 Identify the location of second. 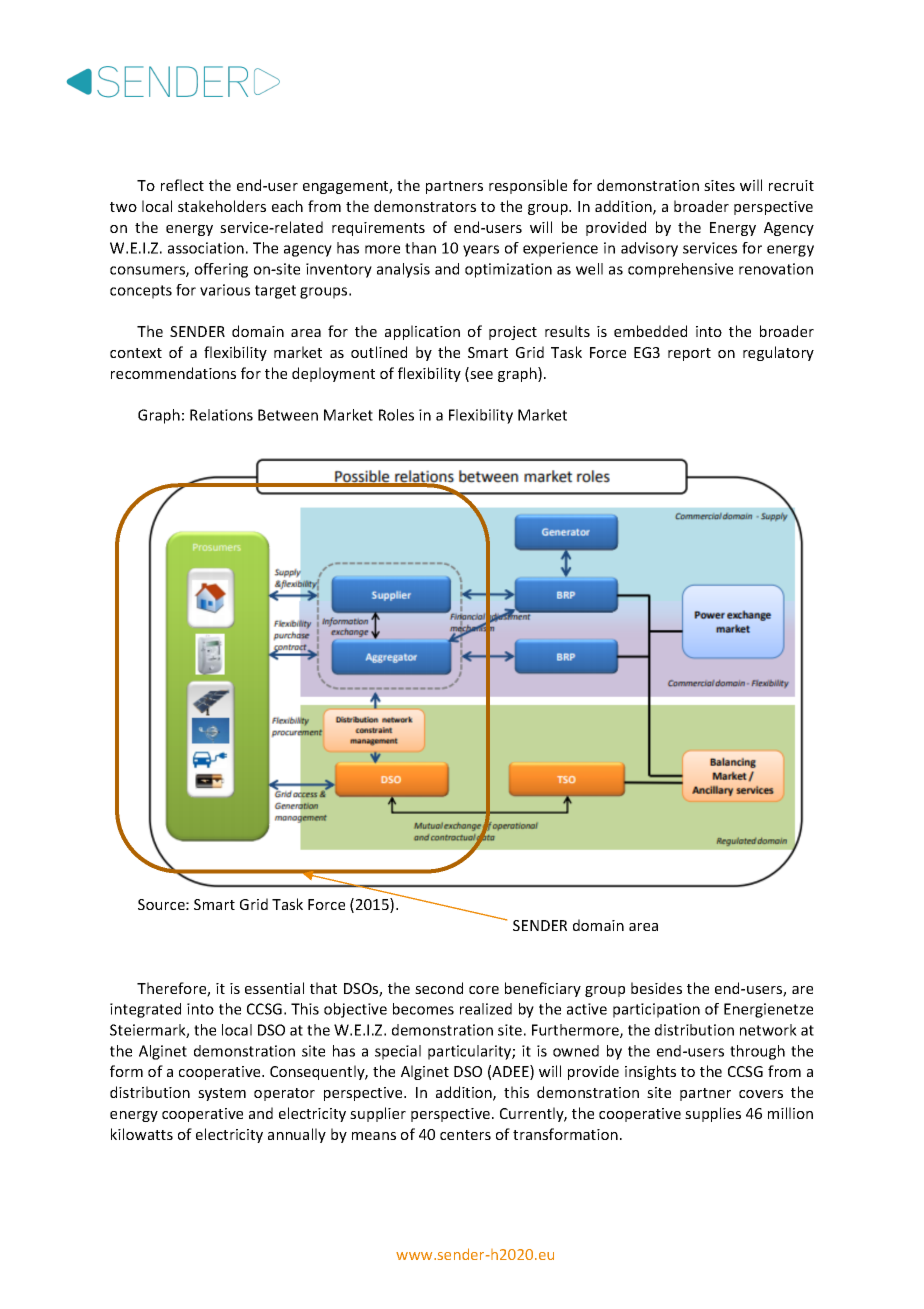
(439, 988).
